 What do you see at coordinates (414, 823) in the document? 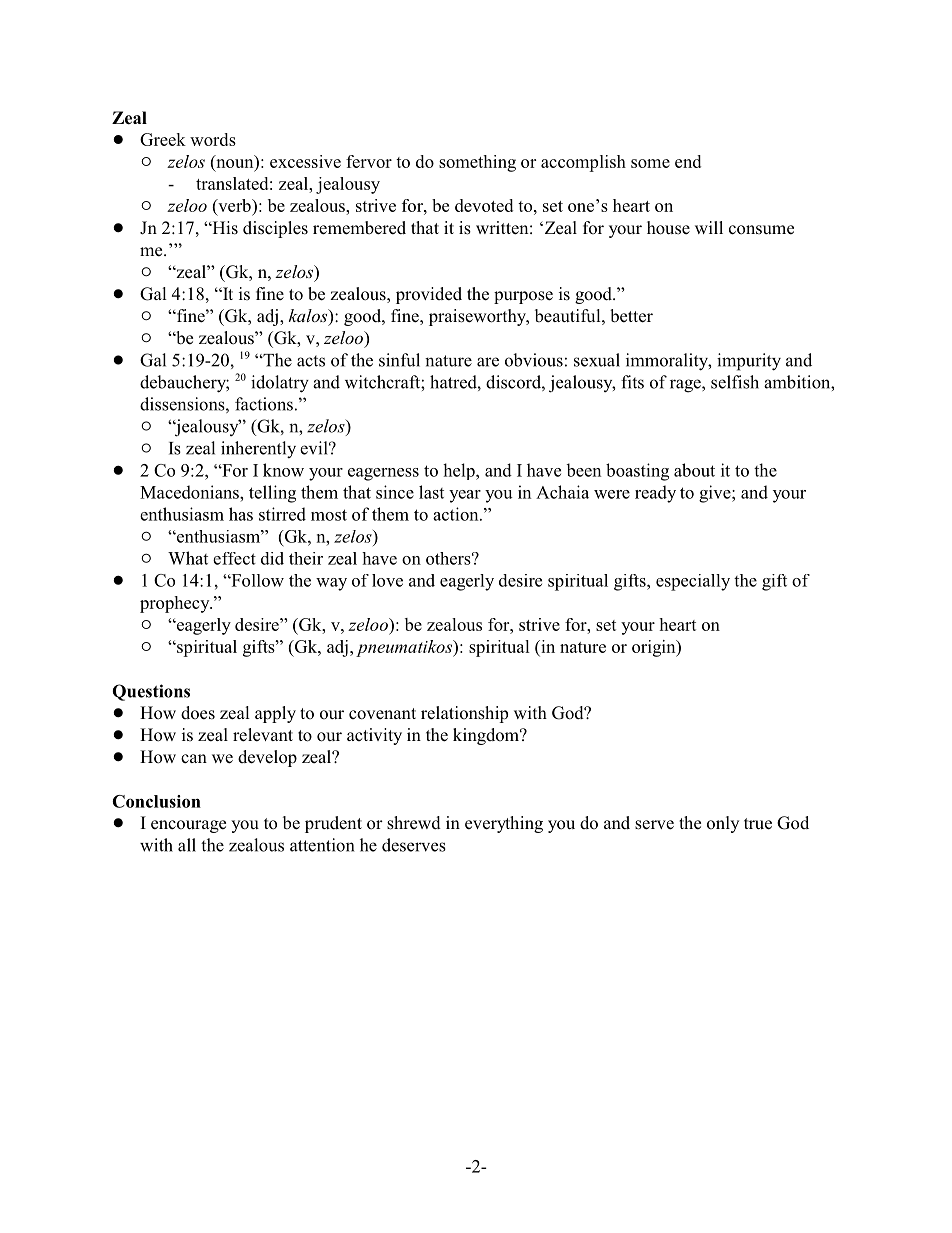
I see `shrewd` at bounding box center [414, 823].
